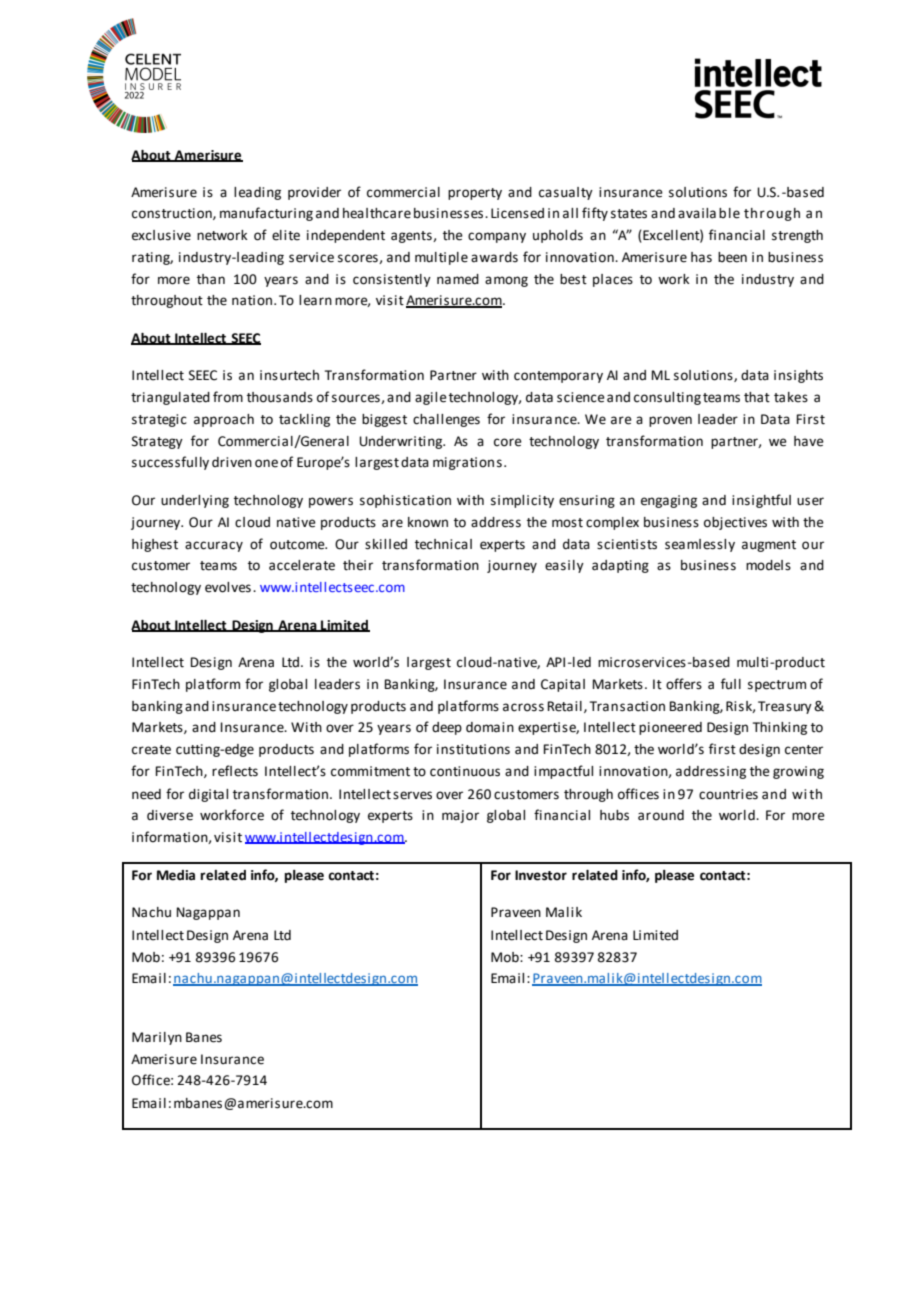  What do you see at coordinates (780, 728) in the screenshot?
I see `Thinking` at bounding box center [780, 728].
